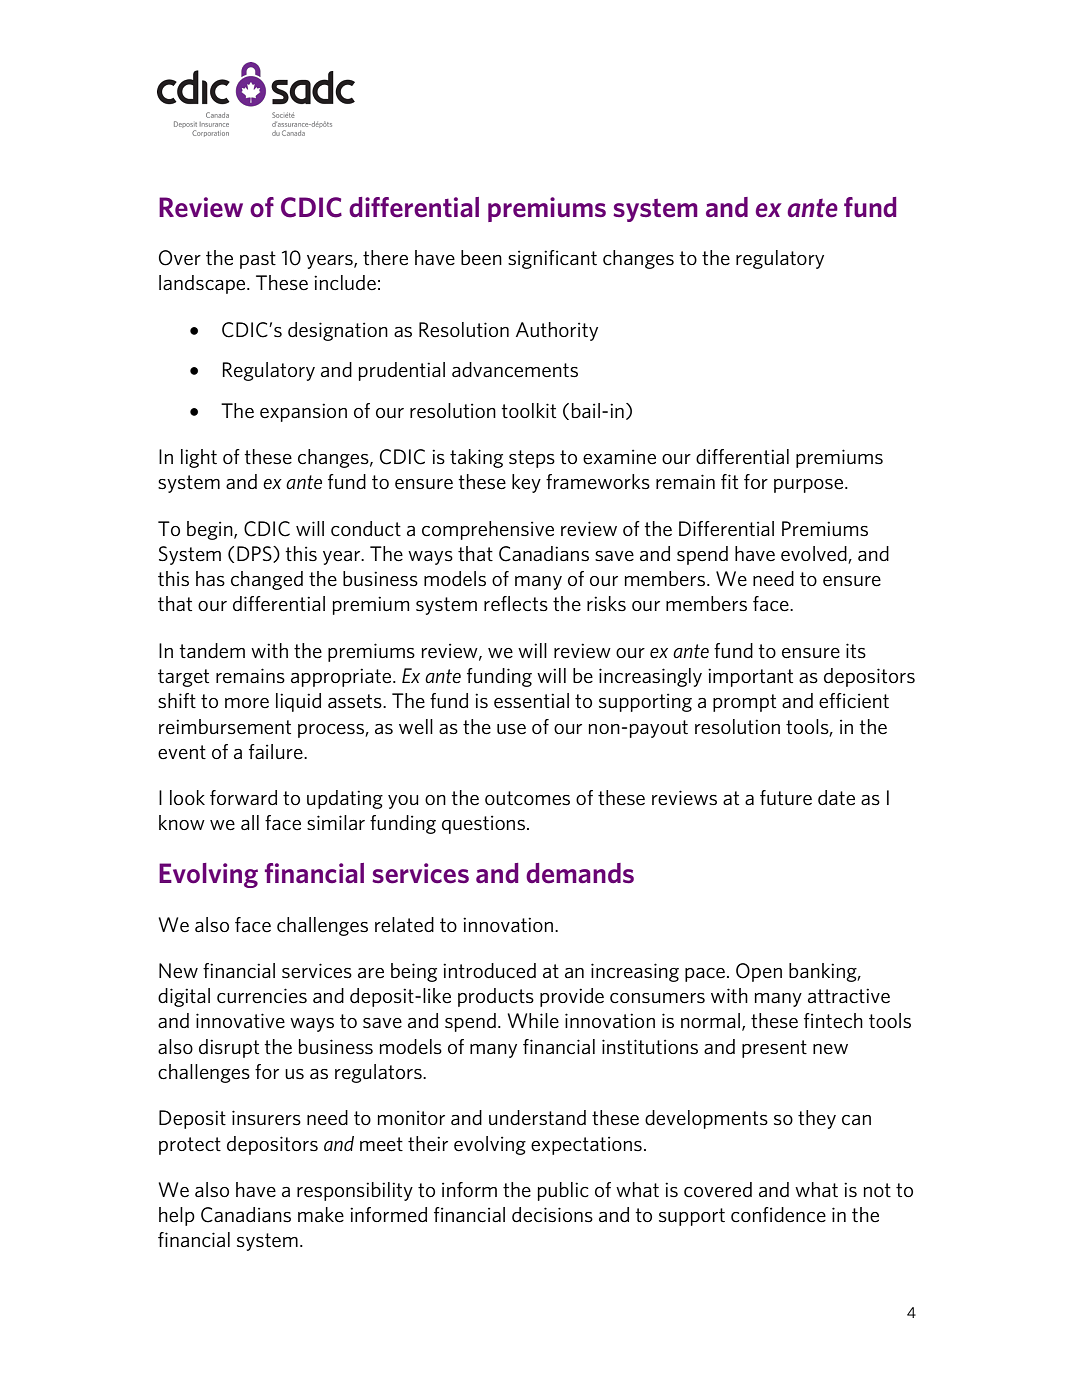  I want to click on begin, so click(211, 530).
